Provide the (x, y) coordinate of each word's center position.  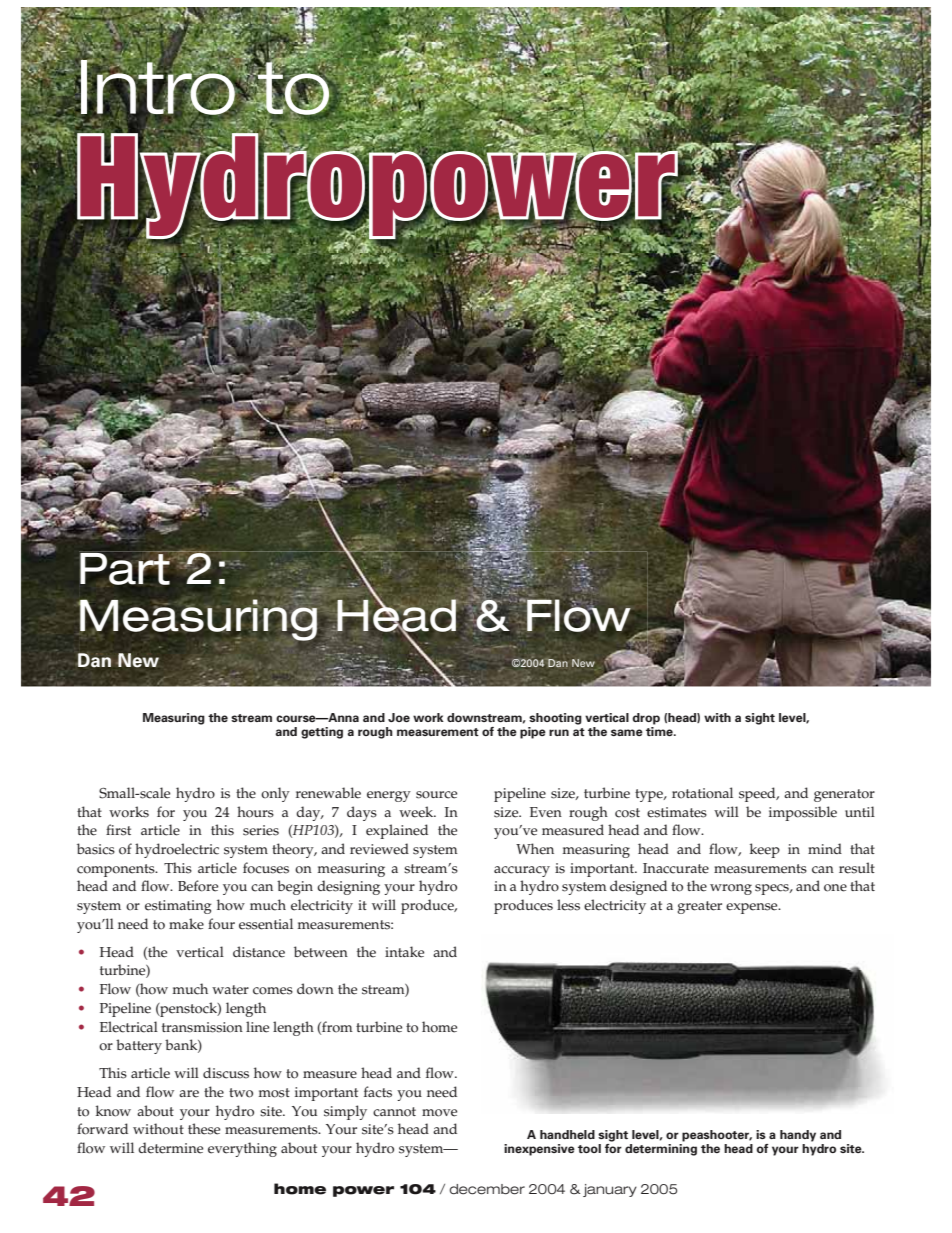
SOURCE (436, 795)
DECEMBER (487, 1189)
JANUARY (610, 1190)
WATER (230, 990)
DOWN (315, 989)
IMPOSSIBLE (803, 813)
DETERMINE (170, 1148)
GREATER (699, 907)
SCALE (154, 793)
